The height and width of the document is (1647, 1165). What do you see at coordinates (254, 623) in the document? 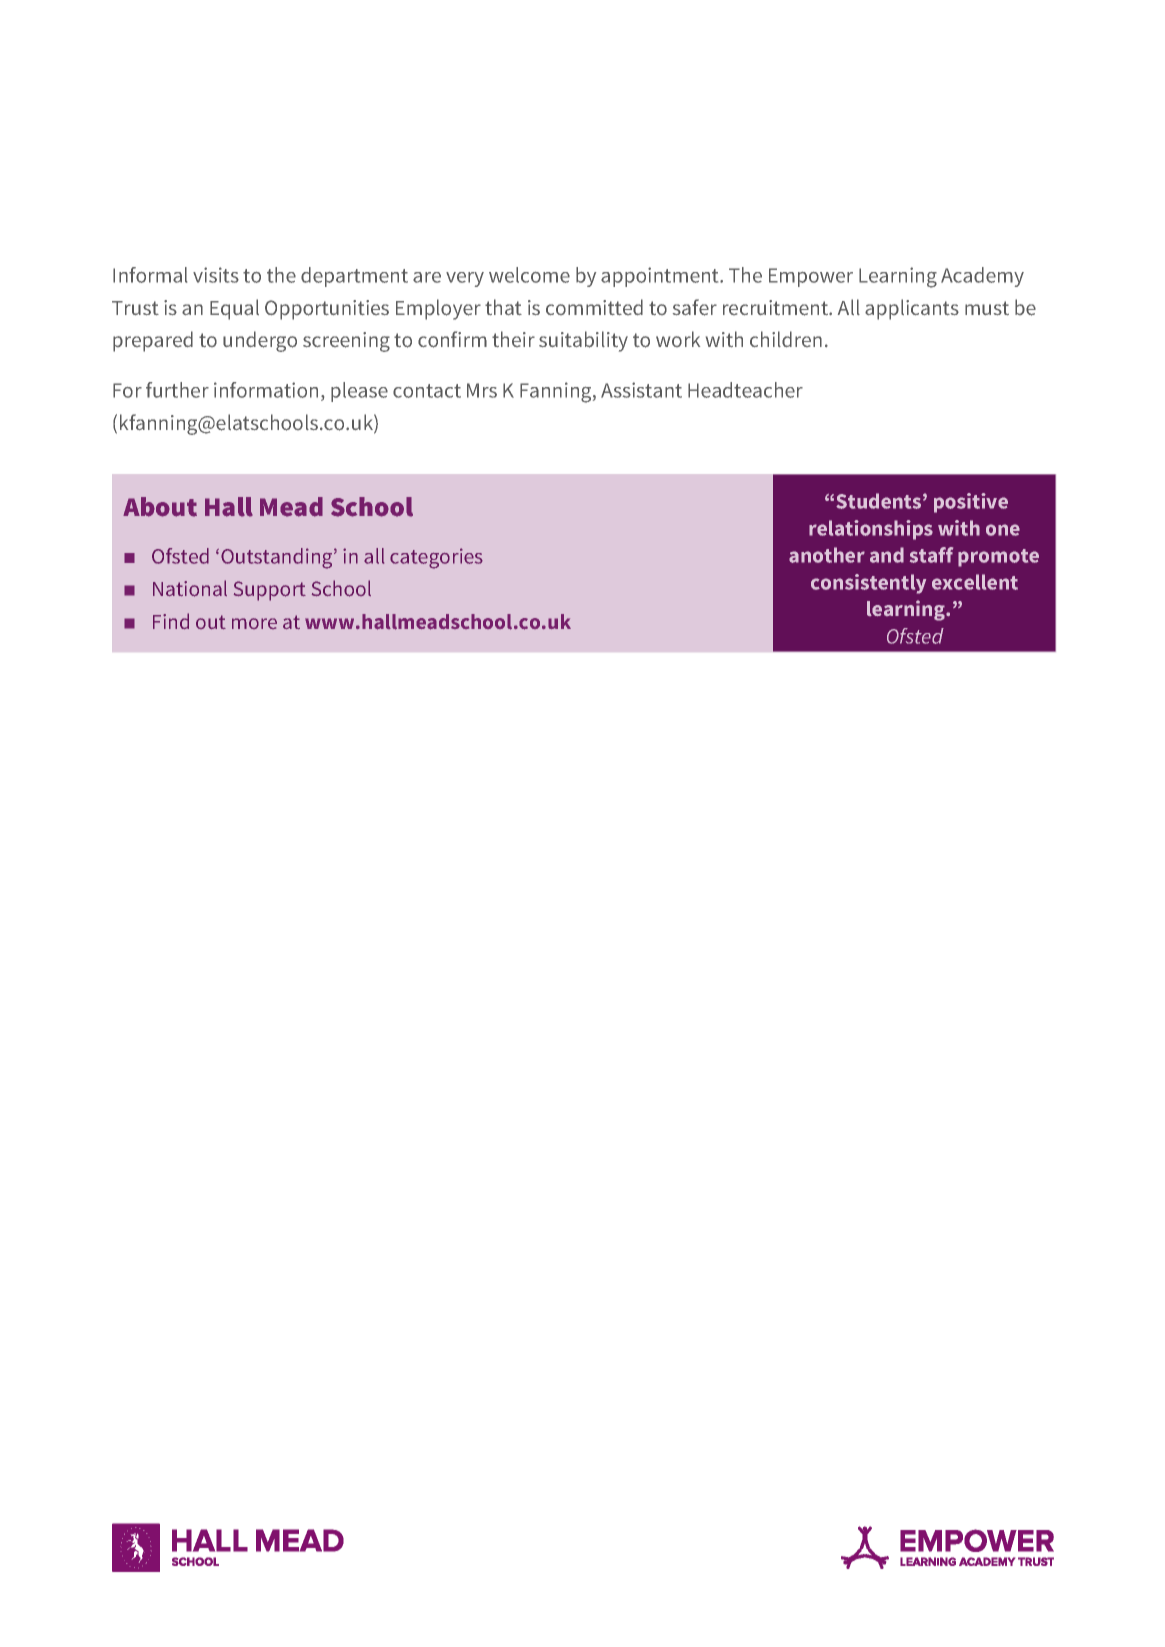
I see `more` at bounding box center [254, 623].
